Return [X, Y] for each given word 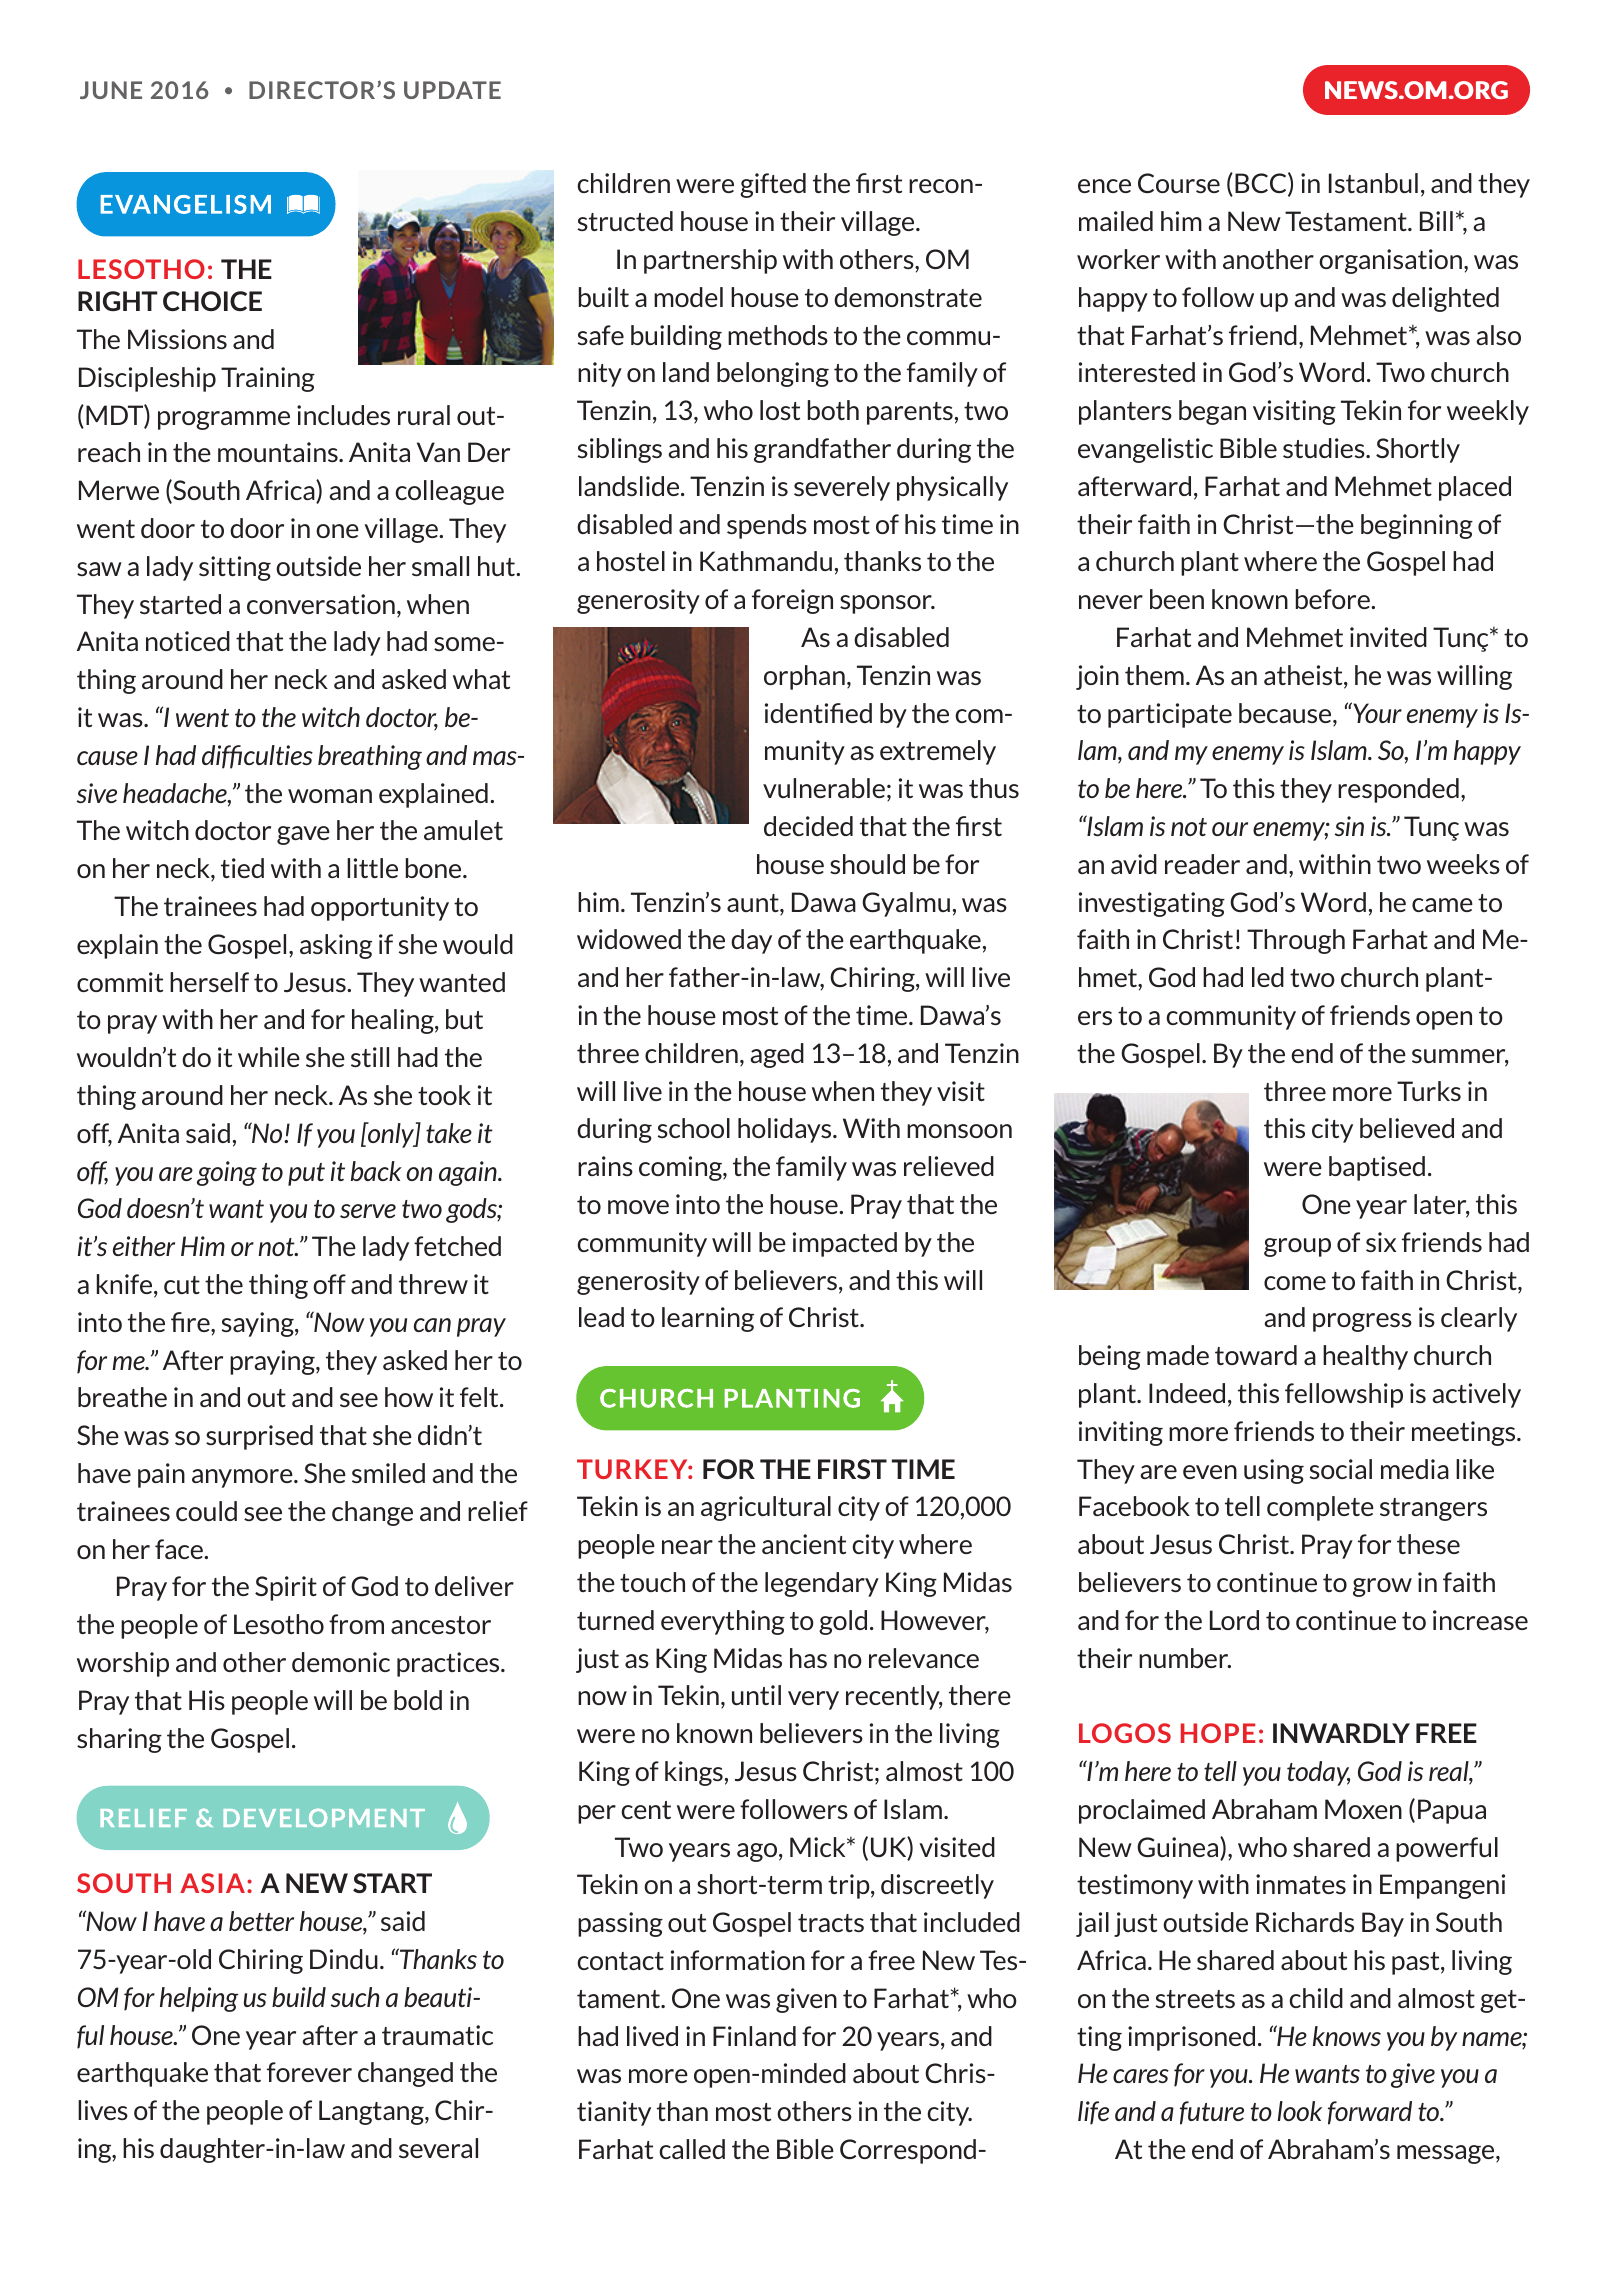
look [1299, 2111]
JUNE [111, 90]
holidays [786, 1130]
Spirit [286, 1588]
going [227, 1173]
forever [309, 2072]
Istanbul [1373, 183]
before [1334, 599]
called [692, 2149]
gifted [773, 185]
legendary [822, 1584]
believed [1407, 1128]
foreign [792, 601]
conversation [321, 604]
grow [1382, 1587]
